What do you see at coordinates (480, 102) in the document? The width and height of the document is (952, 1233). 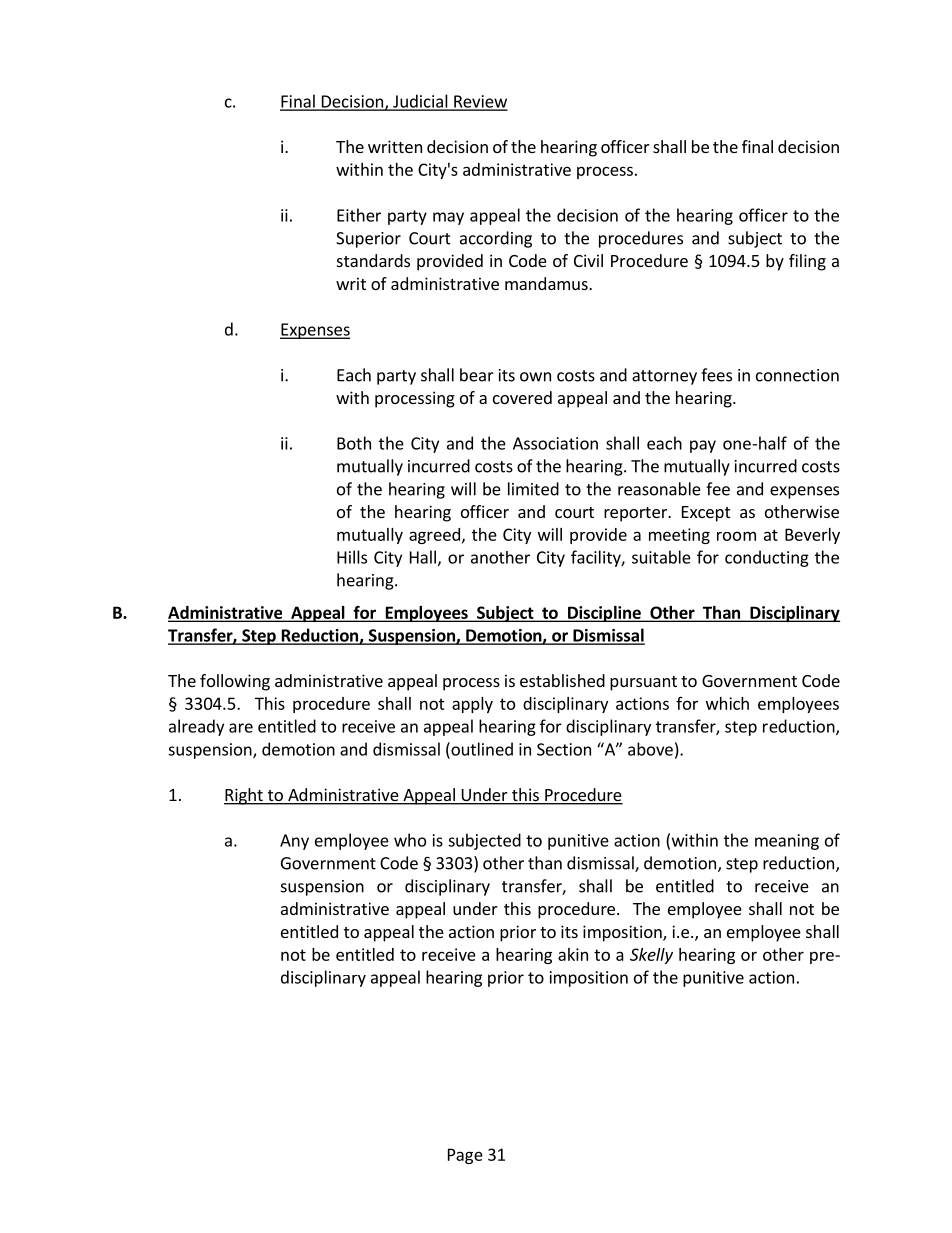 I see `Review` at bounding box center [480, 102].
